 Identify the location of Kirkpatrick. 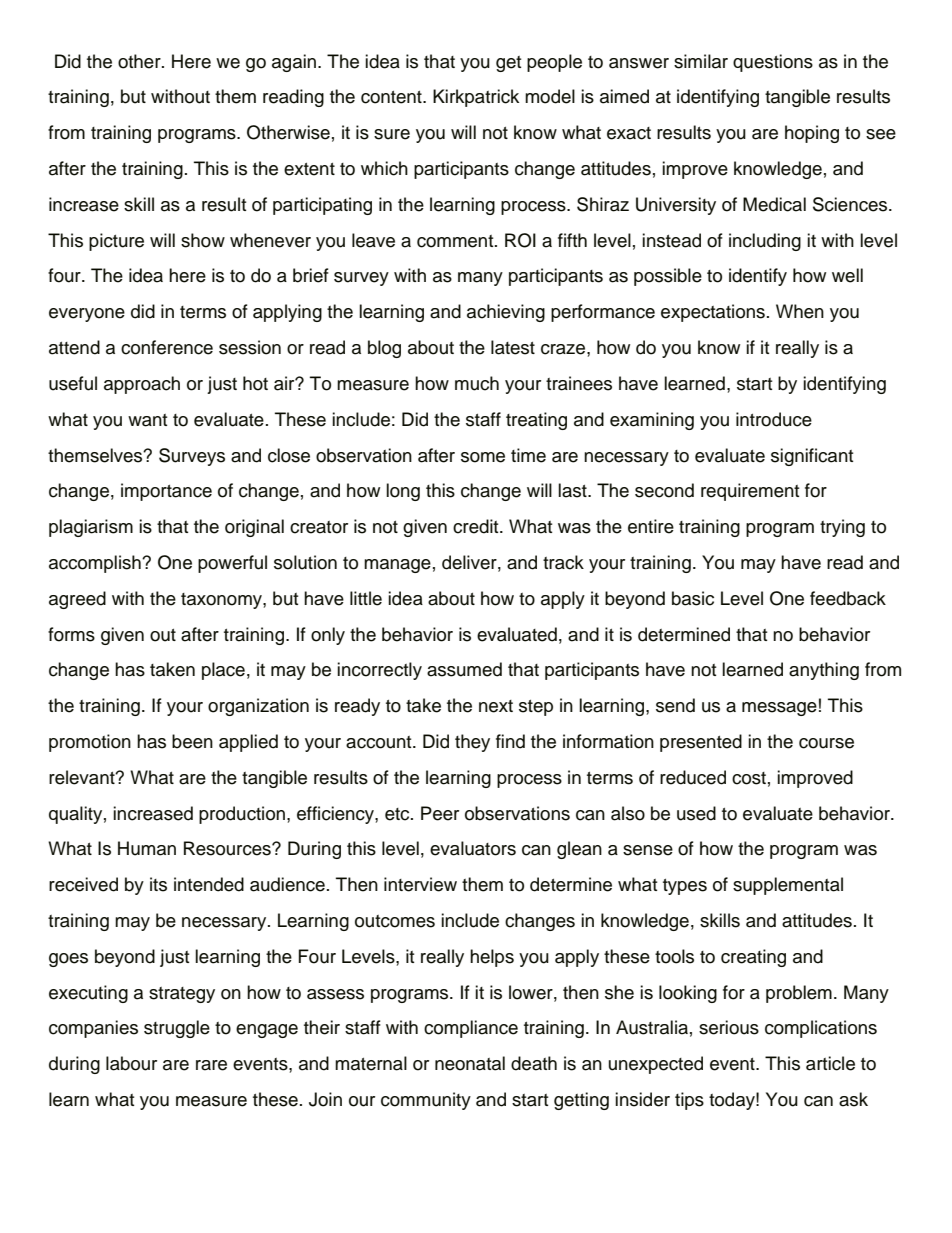
(476, 98).
